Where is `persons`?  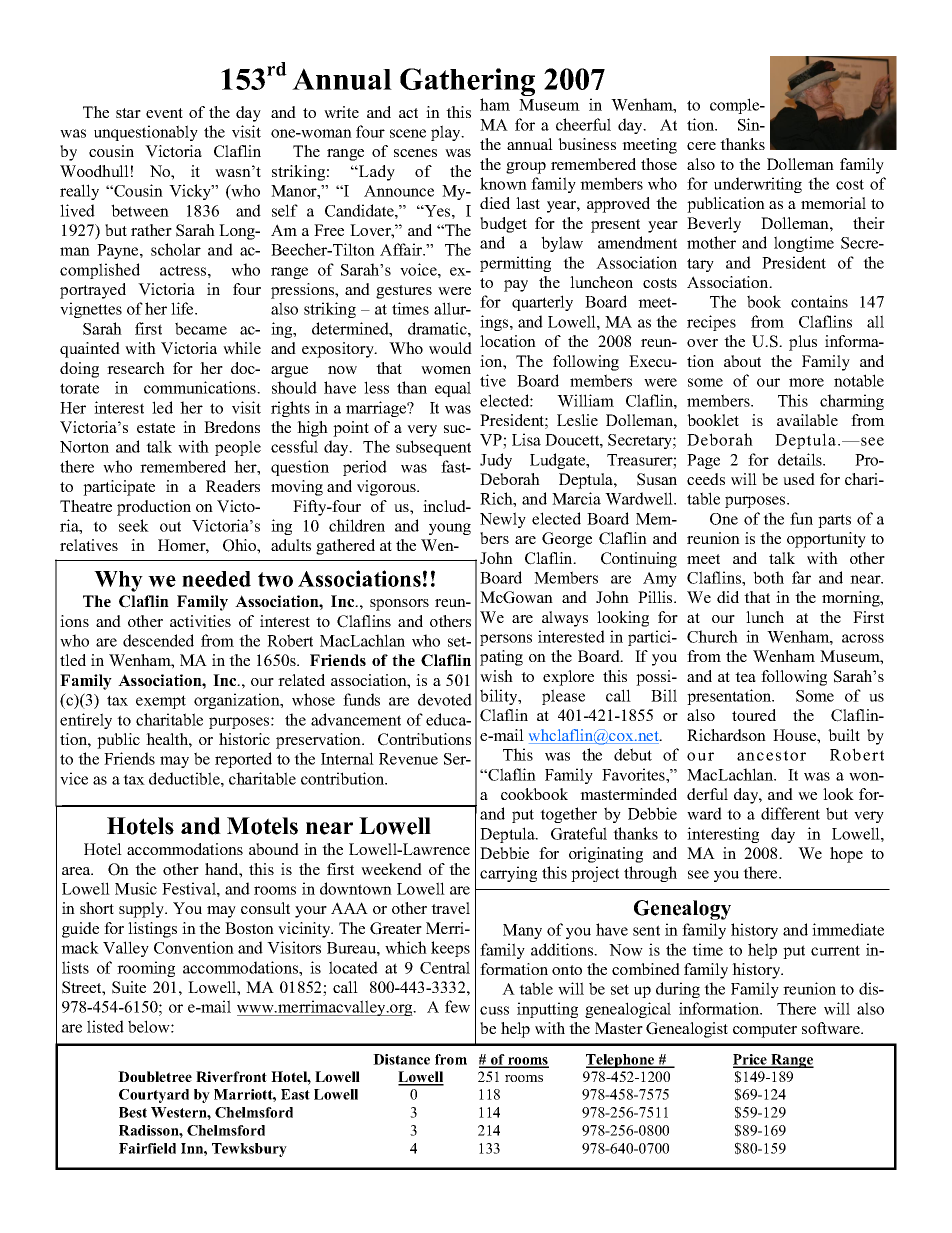
persons is located at coordinates (506, 640).
